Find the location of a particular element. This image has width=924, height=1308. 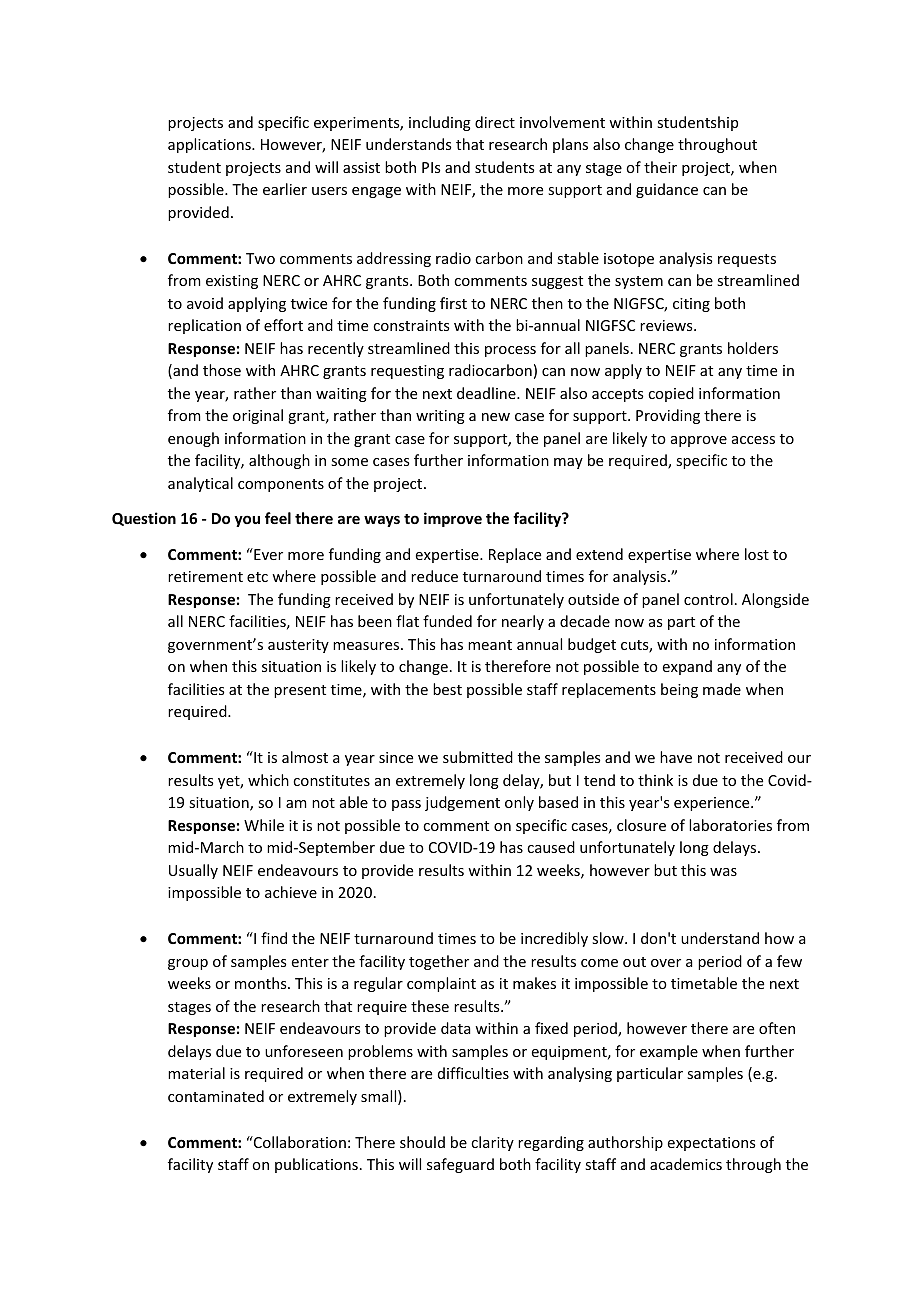

group is located at coordinates (188, 964).
